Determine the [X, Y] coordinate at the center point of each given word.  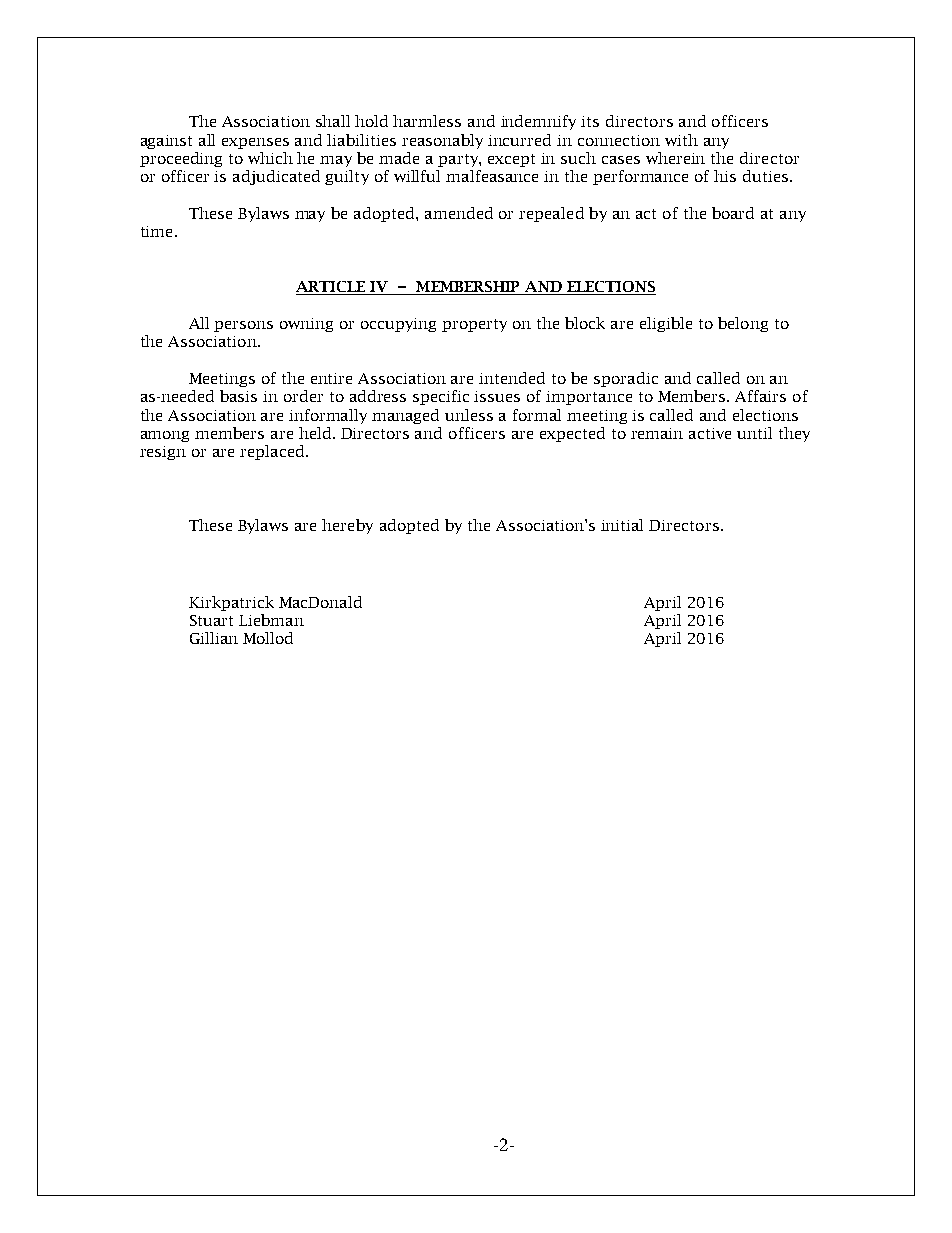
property [474, 325]
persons [243, 326]
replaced [273, 452]
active [710, 433]
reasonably [442, 141]
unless [469, 415]
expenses [255, 143]
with [681, 140]
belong [743, 324]
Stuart [211, 620]
